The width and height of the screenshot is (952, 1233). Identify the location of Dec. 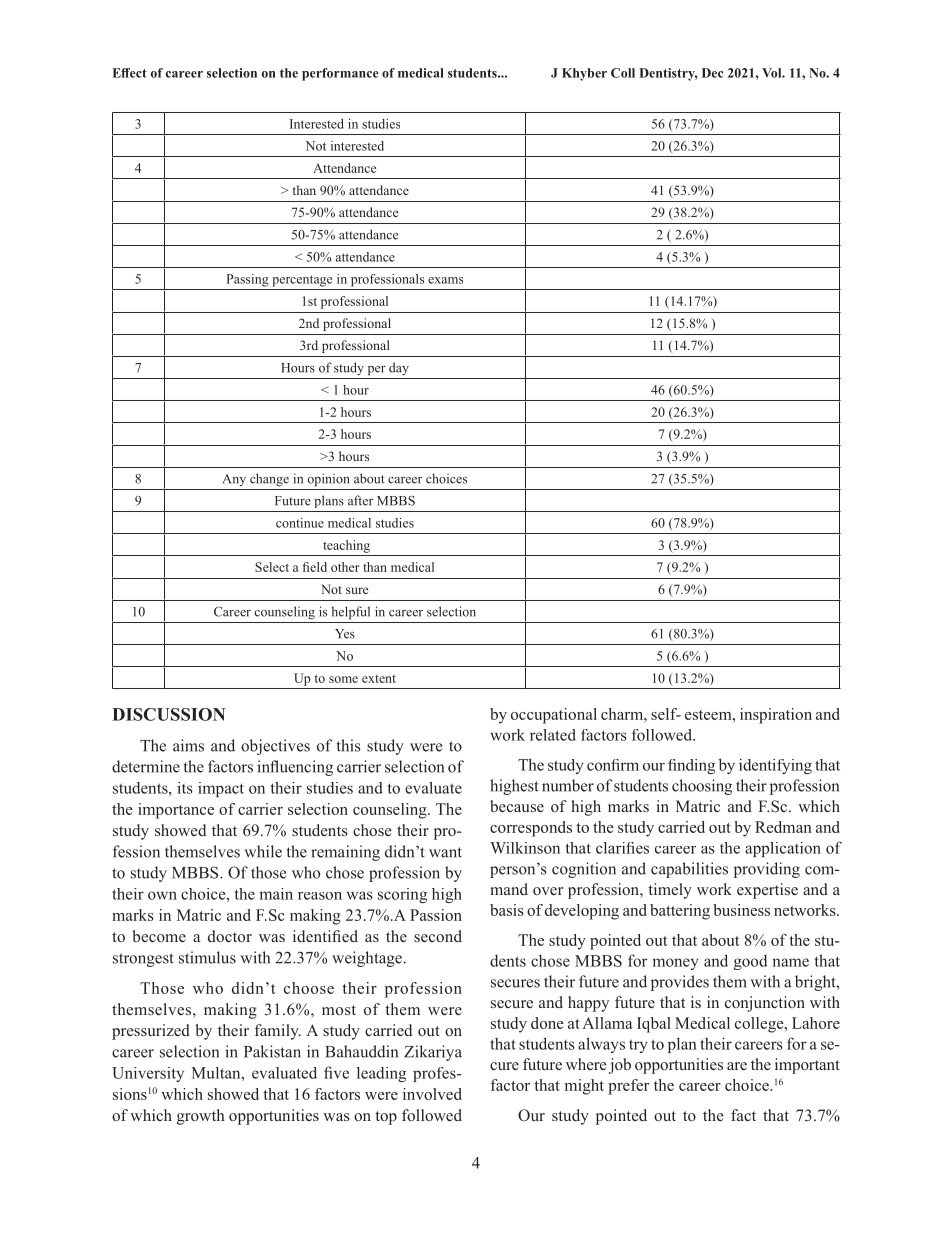
(712, 73).
